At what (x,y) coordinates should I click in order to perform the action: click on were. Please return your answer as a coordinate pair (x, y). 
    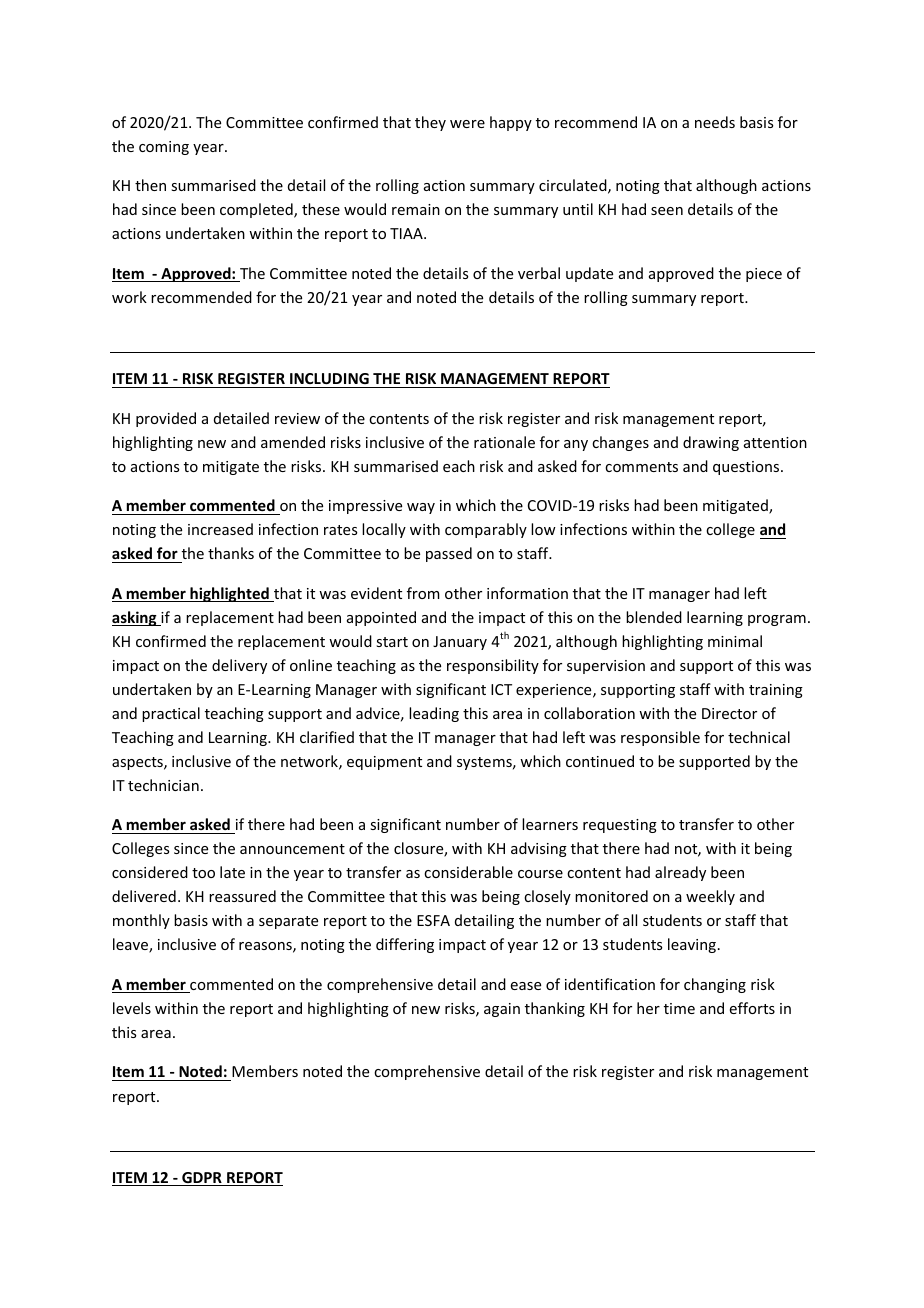
    Looking at the image, I should click on (467, 124).
